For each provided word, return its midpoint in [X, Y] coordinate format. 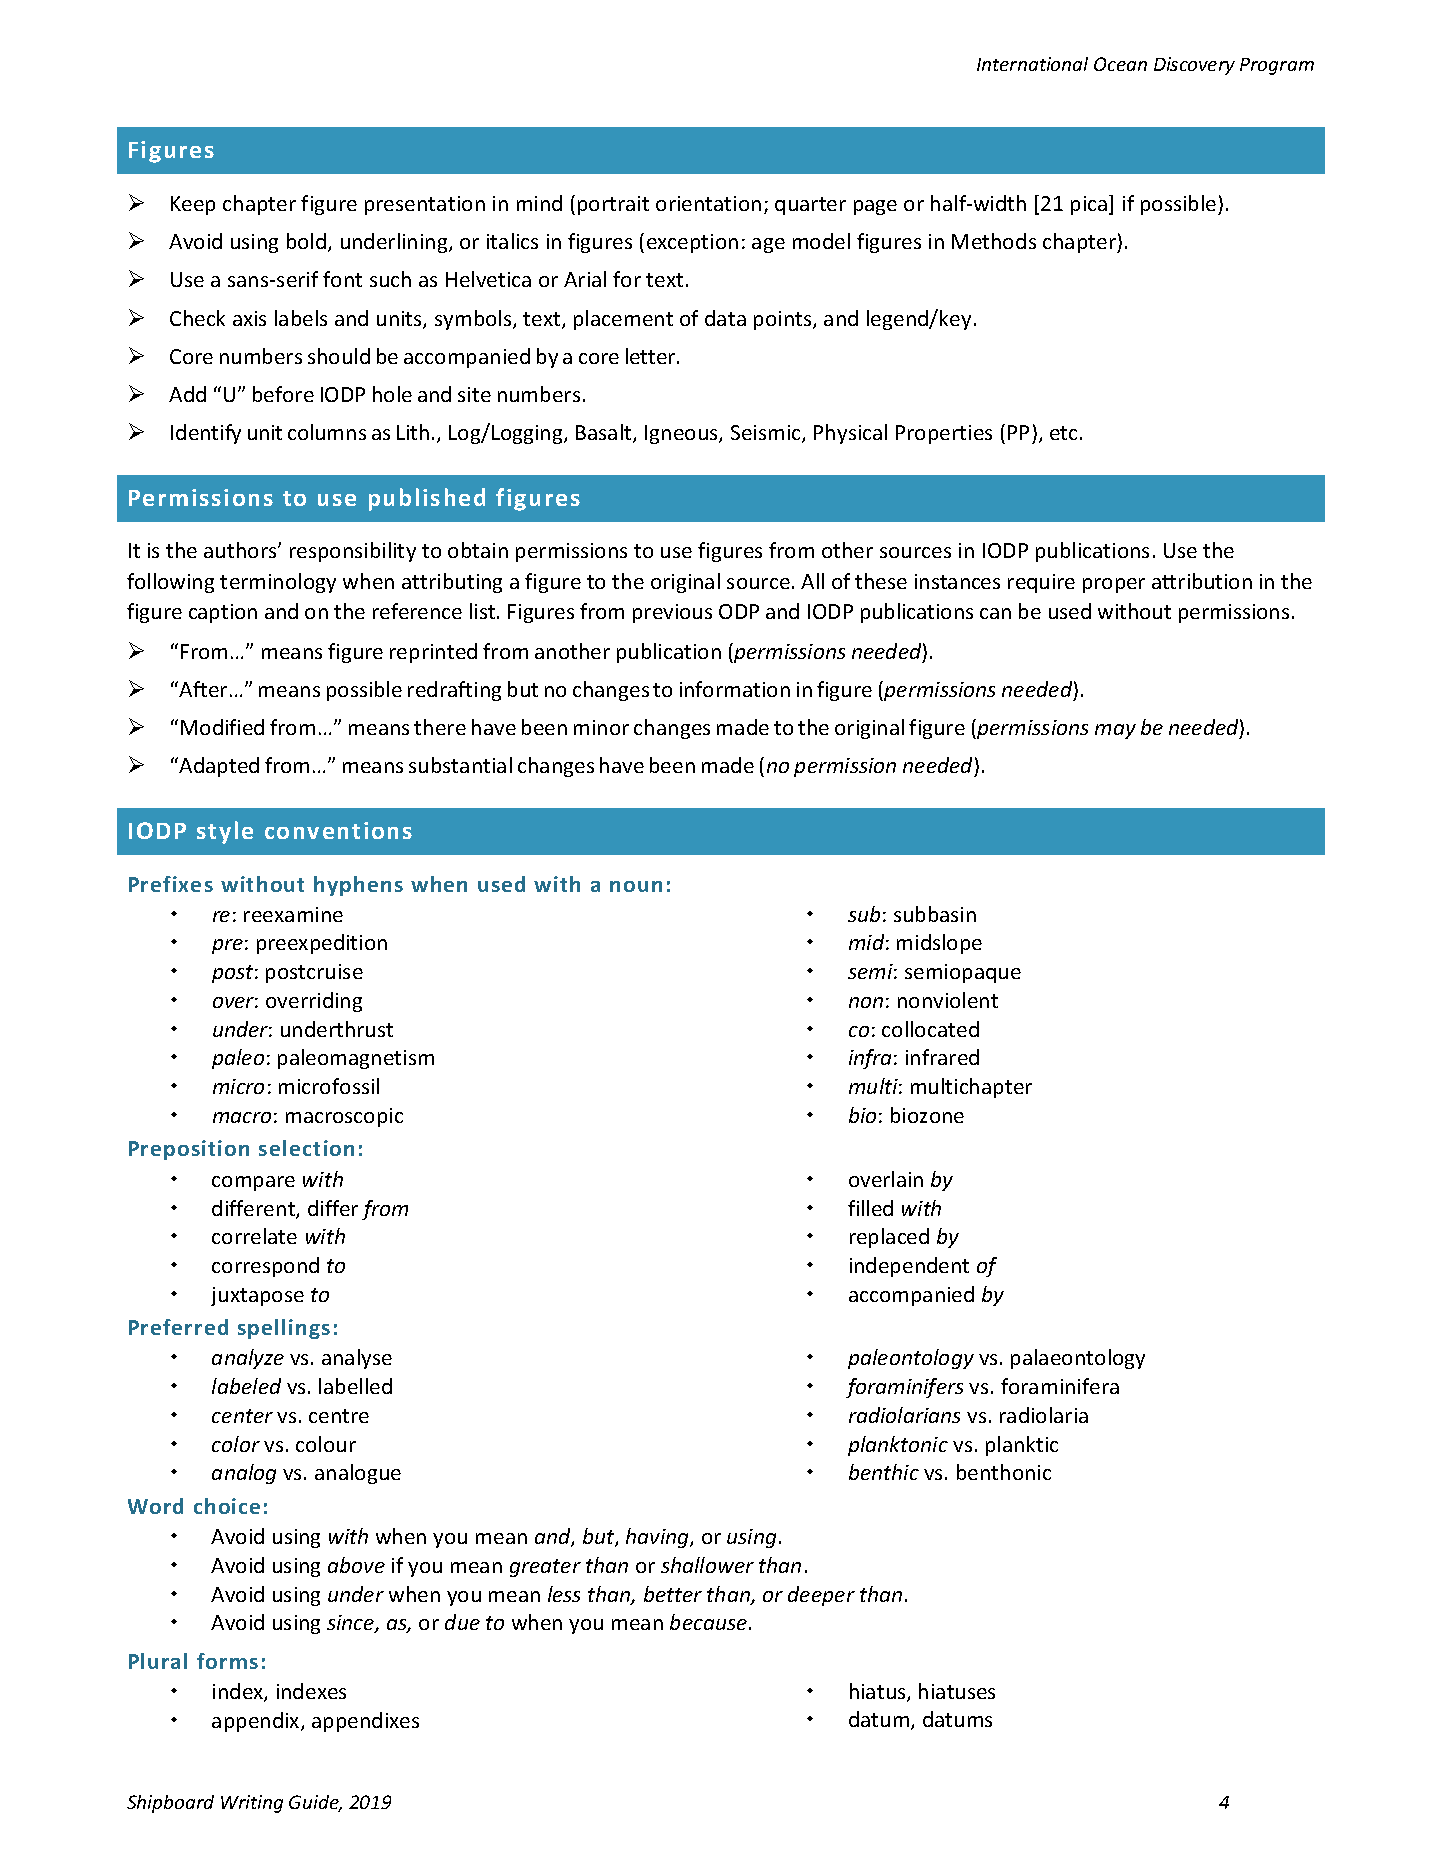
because [710, 1622]
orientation [708, 203]
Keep [193, 205]
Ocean [1120, 64]
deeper [821, 1596]
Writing [252, 1804]
